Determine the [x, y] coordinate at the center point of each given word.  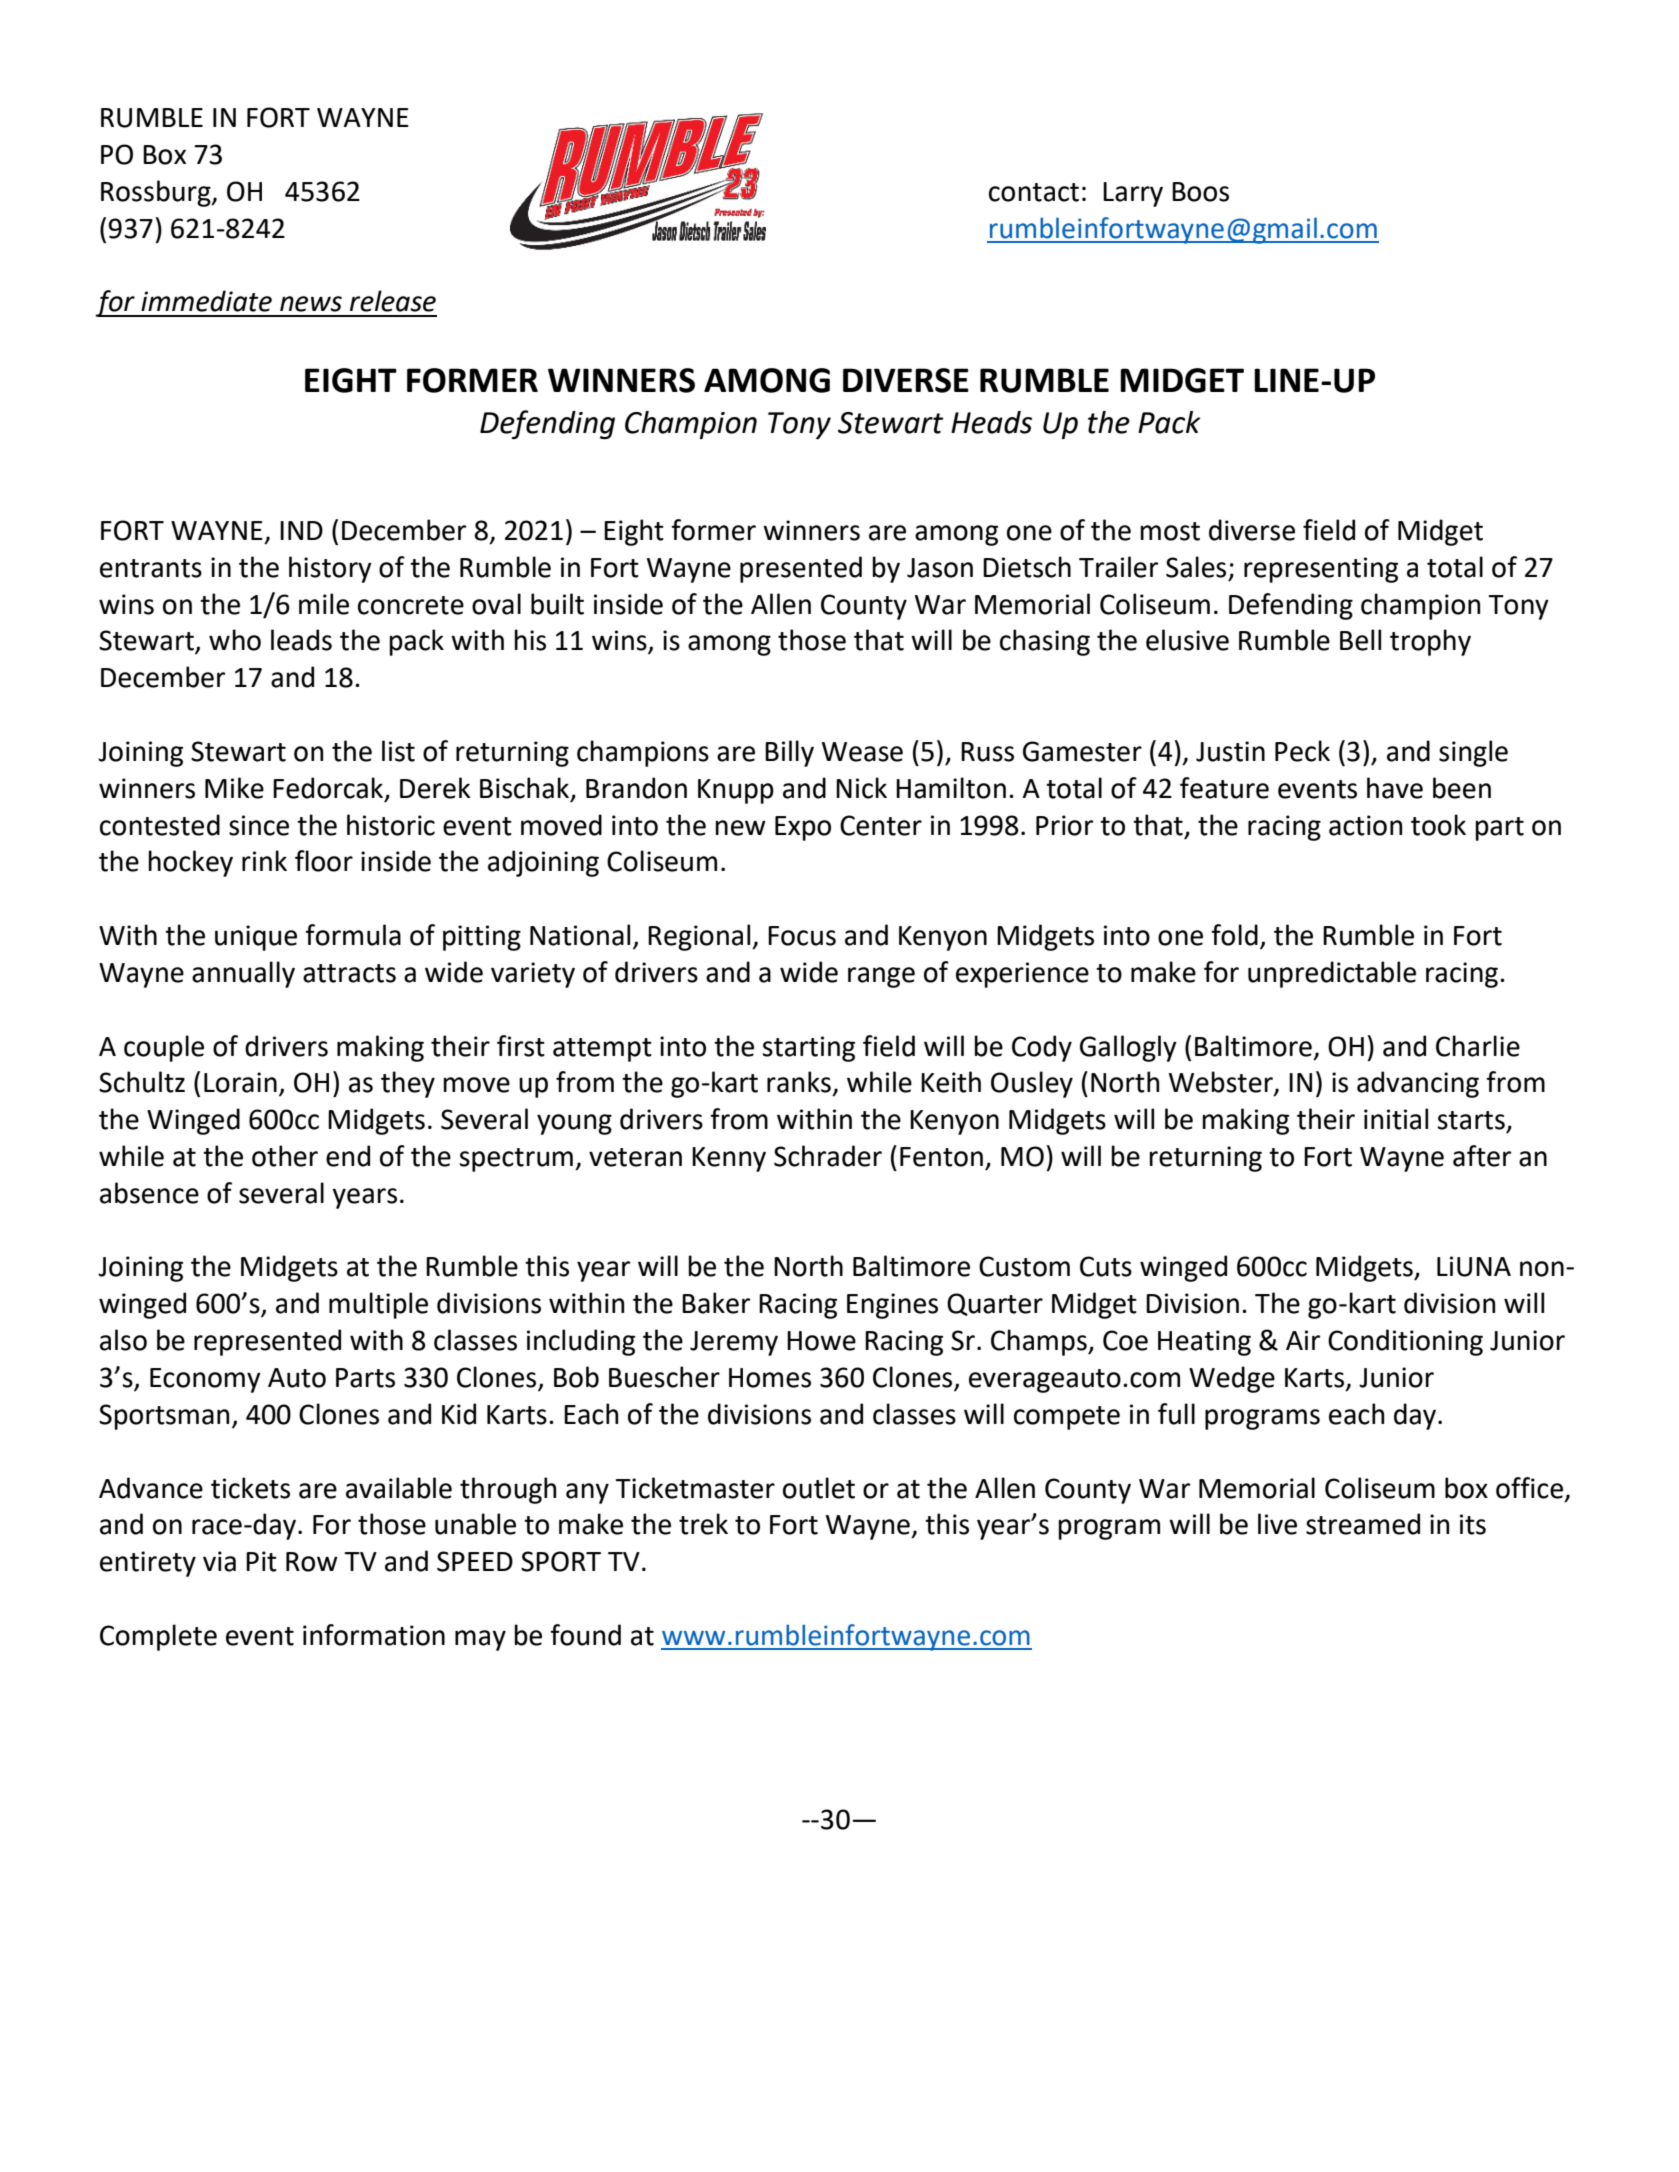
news [311, 304]
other [285, 1156]
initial [1396, 1119]
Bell [1360, 640]
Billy [789, 753]
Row [312, 1562]
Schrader [828, 1156]
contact [1034, 192]
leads [301, 640]
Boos [1200, 192]
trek [703, 1524]
